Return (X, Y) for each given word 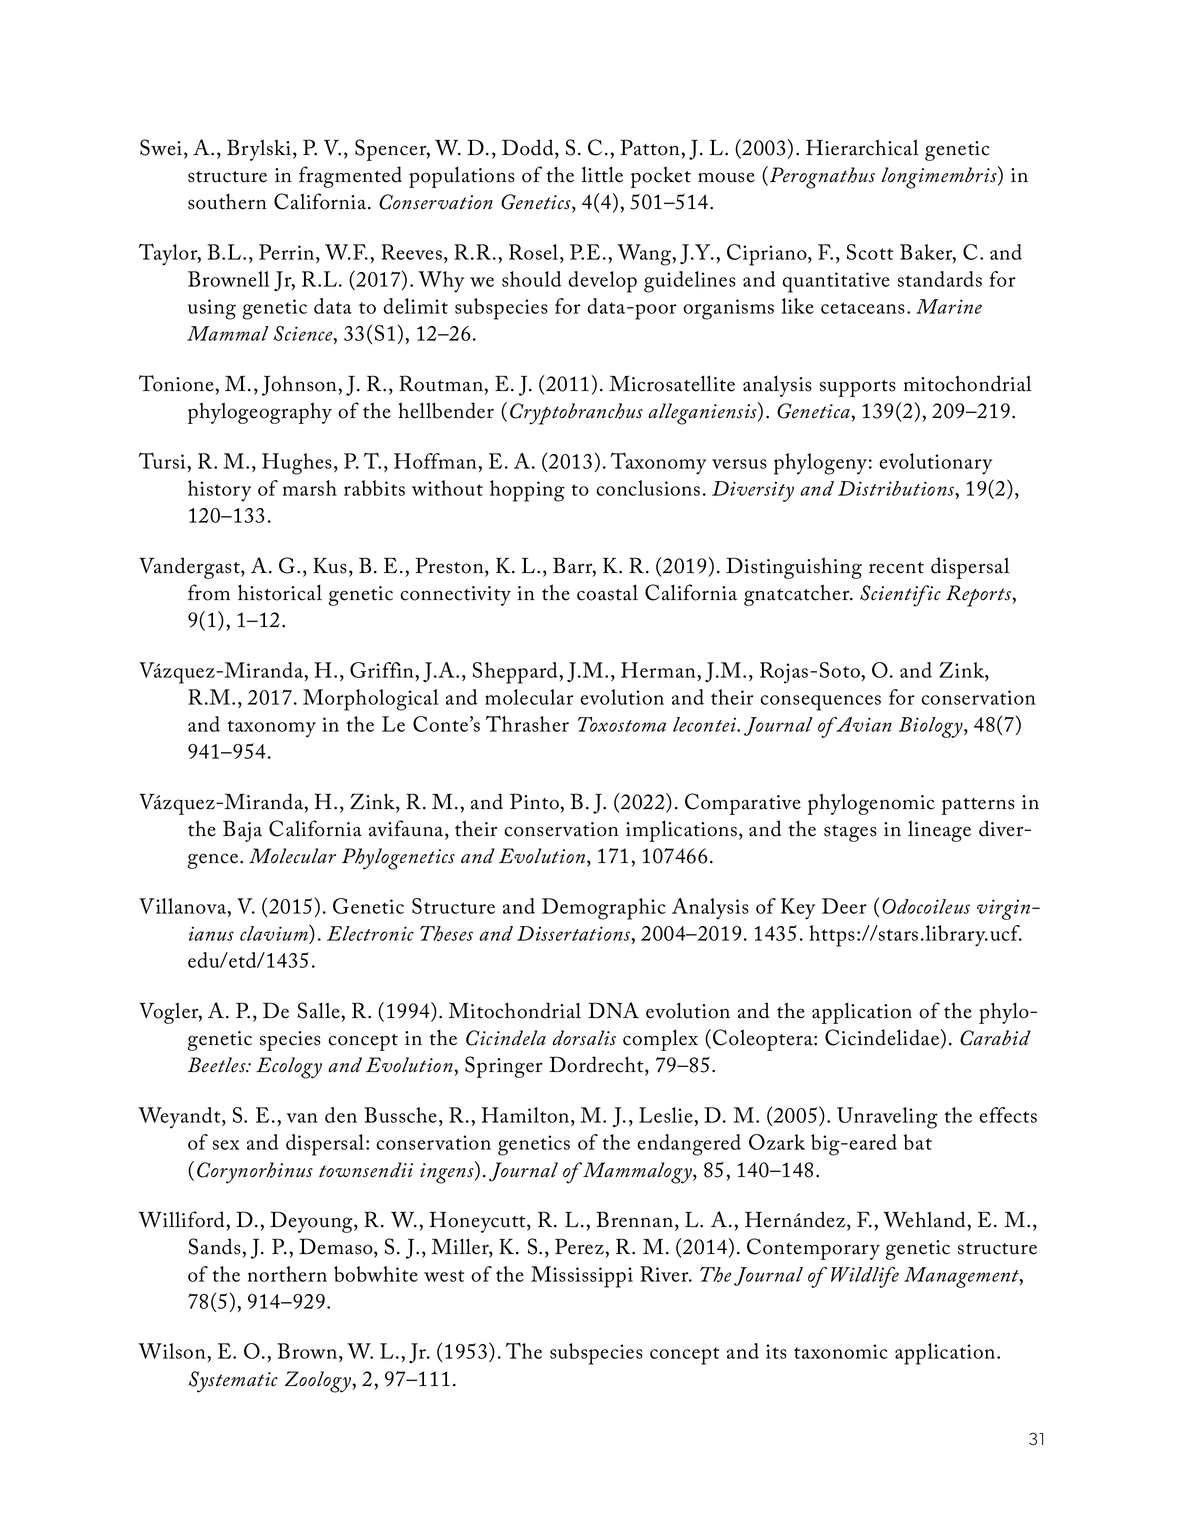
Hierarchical (862, 147)
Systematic (233, 1382)
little (602, 174)
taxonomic (841, 1351)
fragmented (350, 177)
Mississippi (582, 1277)
